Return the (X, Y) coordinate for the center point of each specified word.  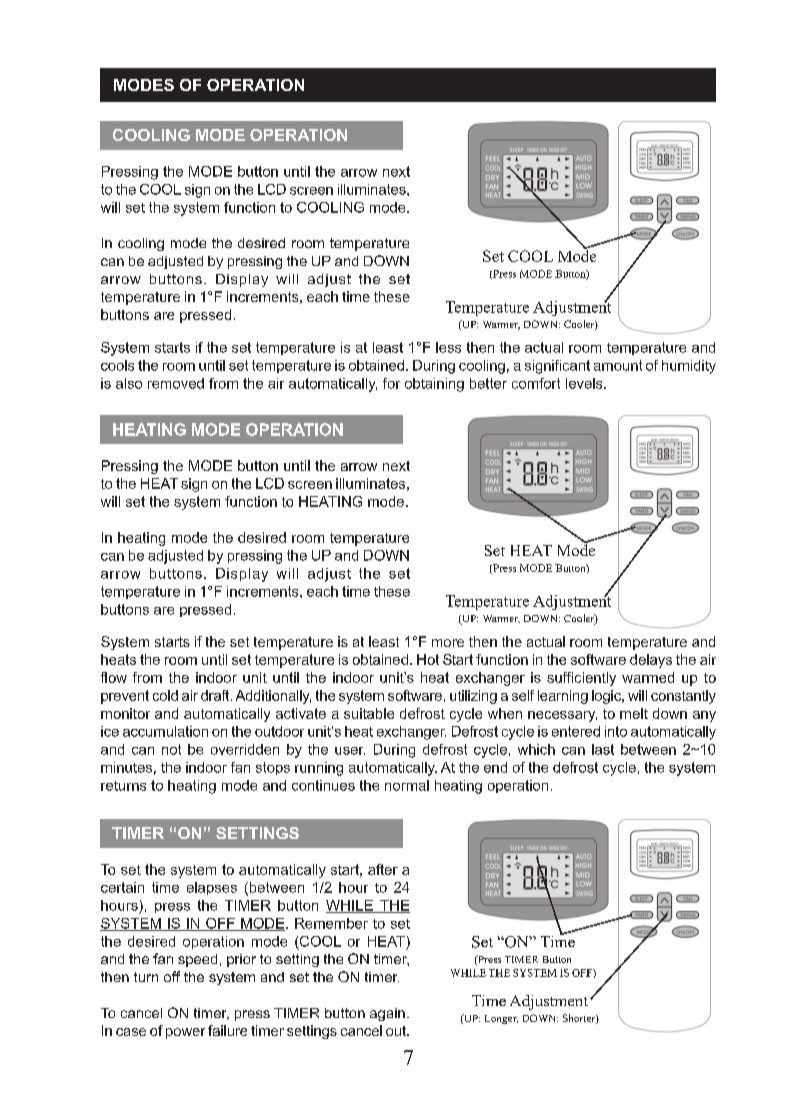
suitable (369, 713)
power (185, 1033)
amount (618, 365)
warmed (648, 677)
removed (176, 383)
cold (165, 695)
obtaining (434, 385)
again (387, 1014)
